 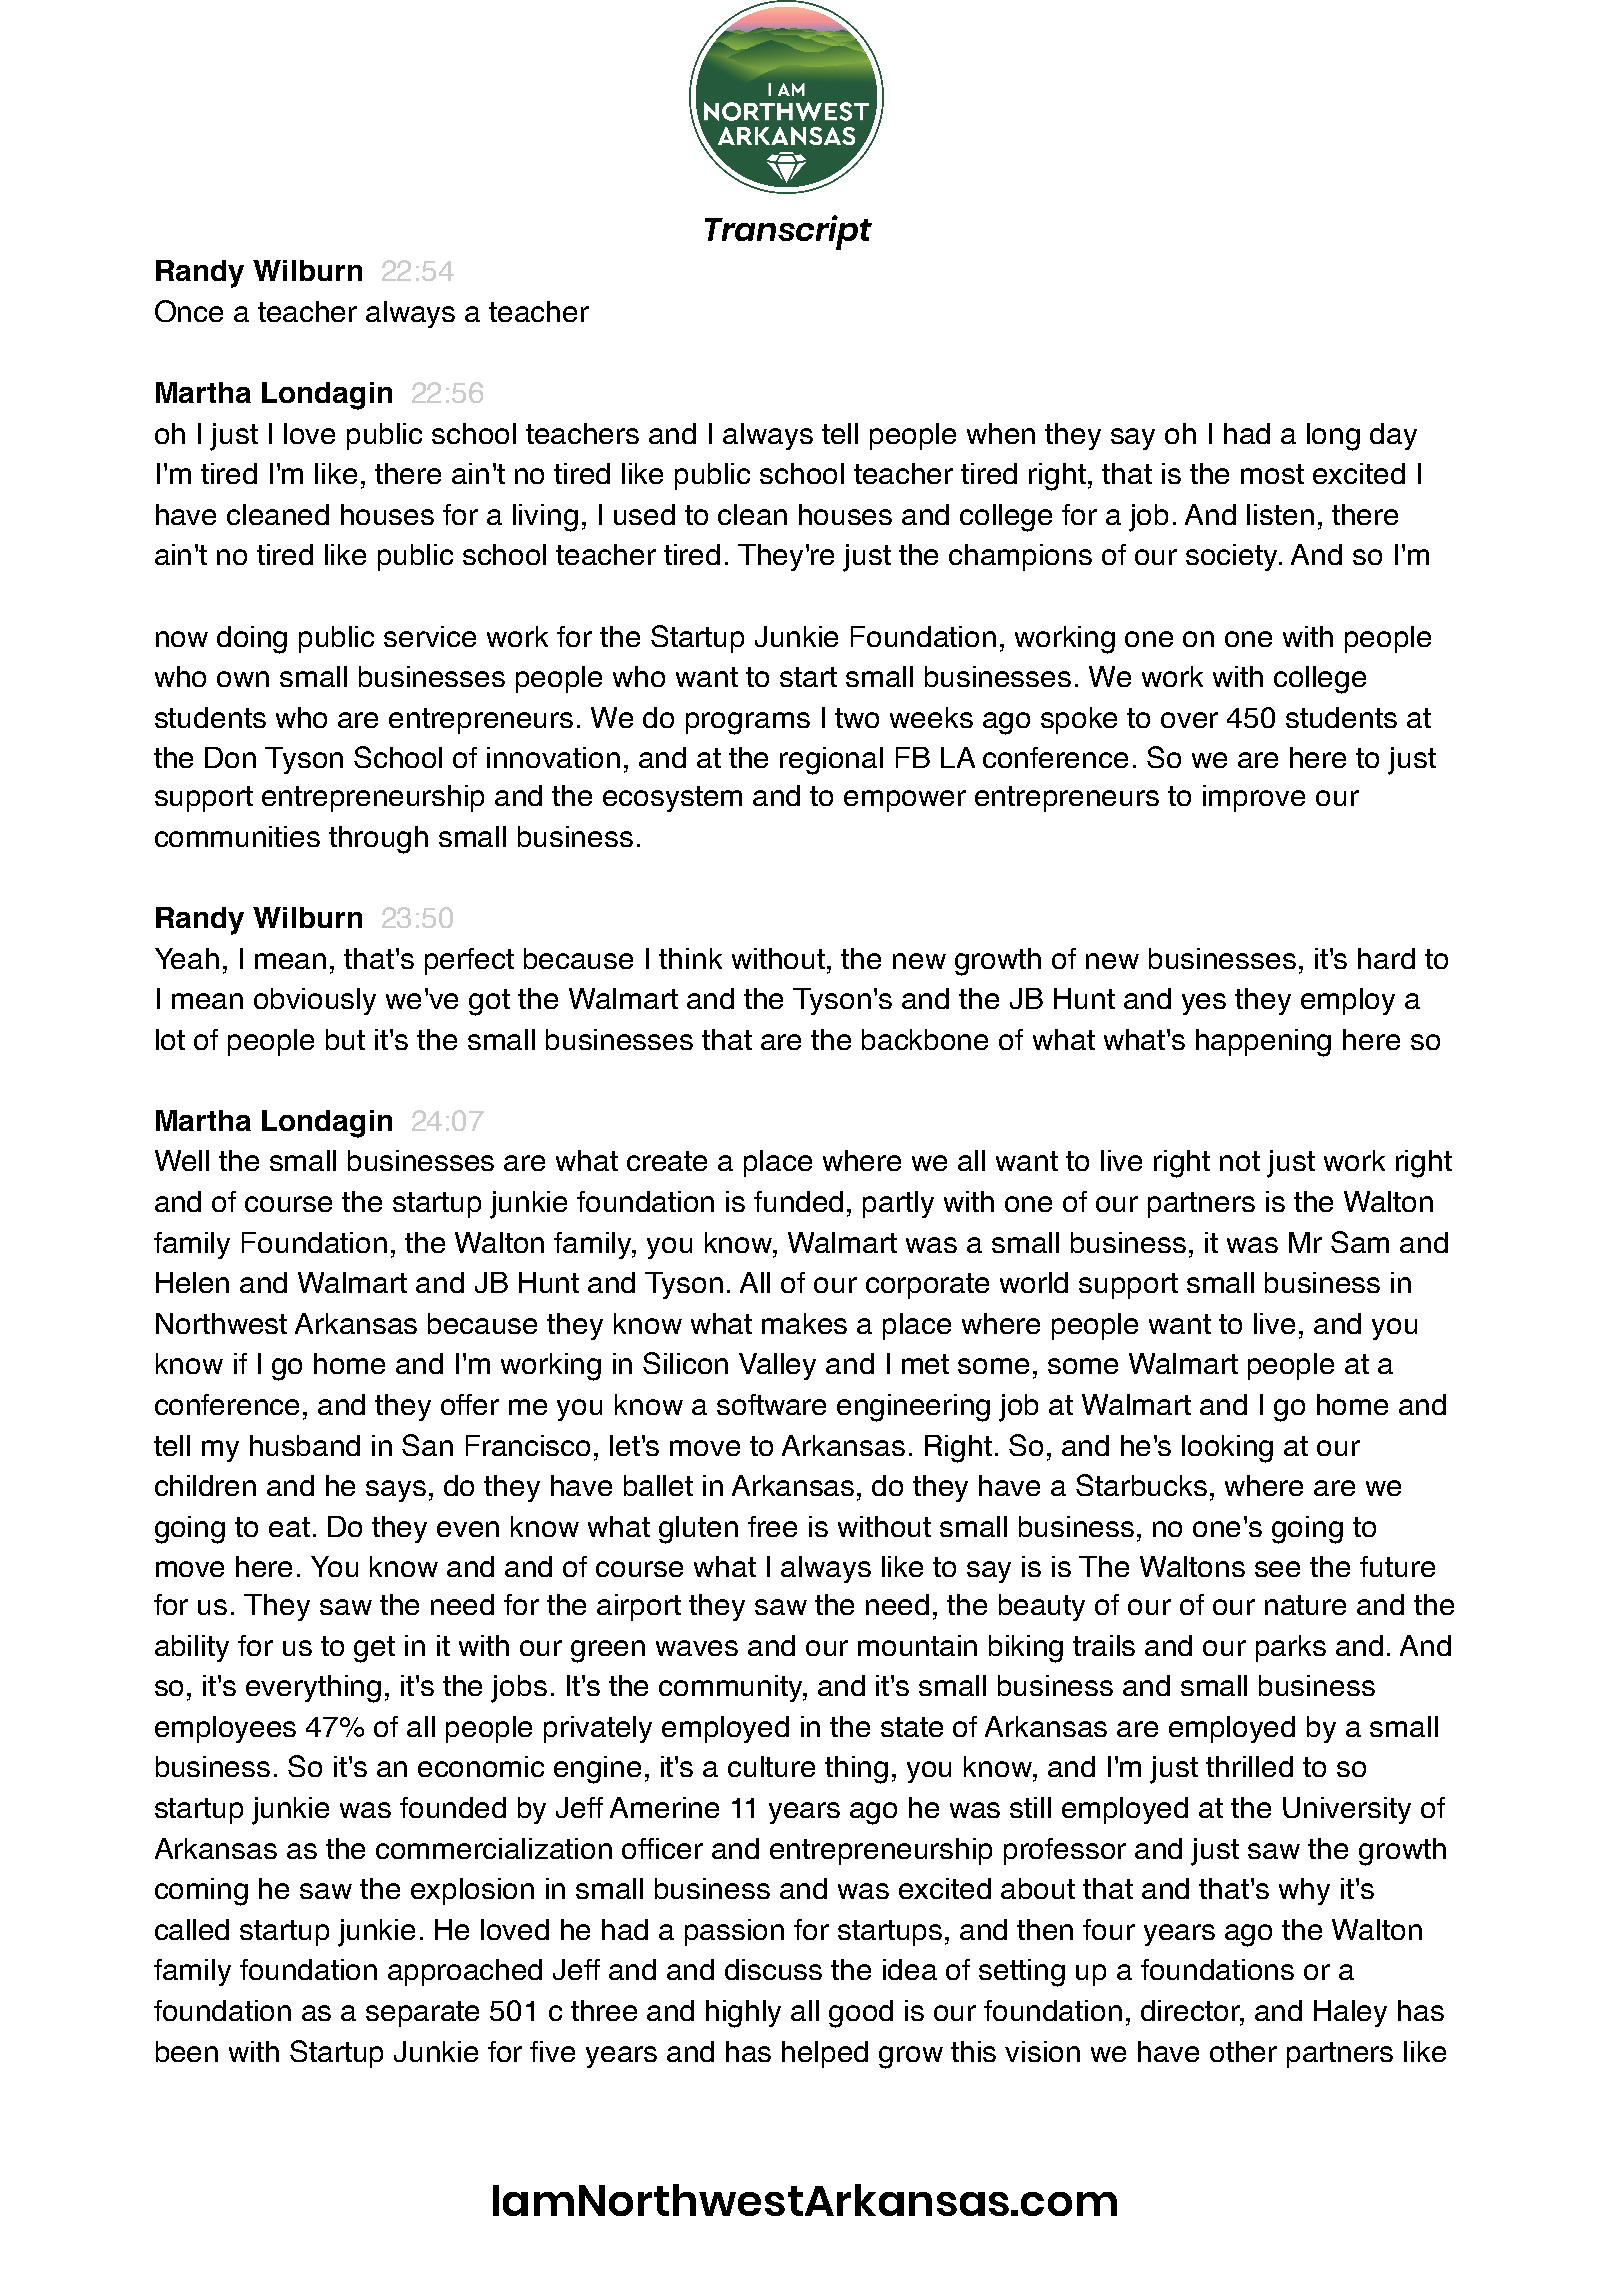 What do you see at coordinates (788, 232) in the image?
I see `Transcript` at bounding box center [788, 232].
